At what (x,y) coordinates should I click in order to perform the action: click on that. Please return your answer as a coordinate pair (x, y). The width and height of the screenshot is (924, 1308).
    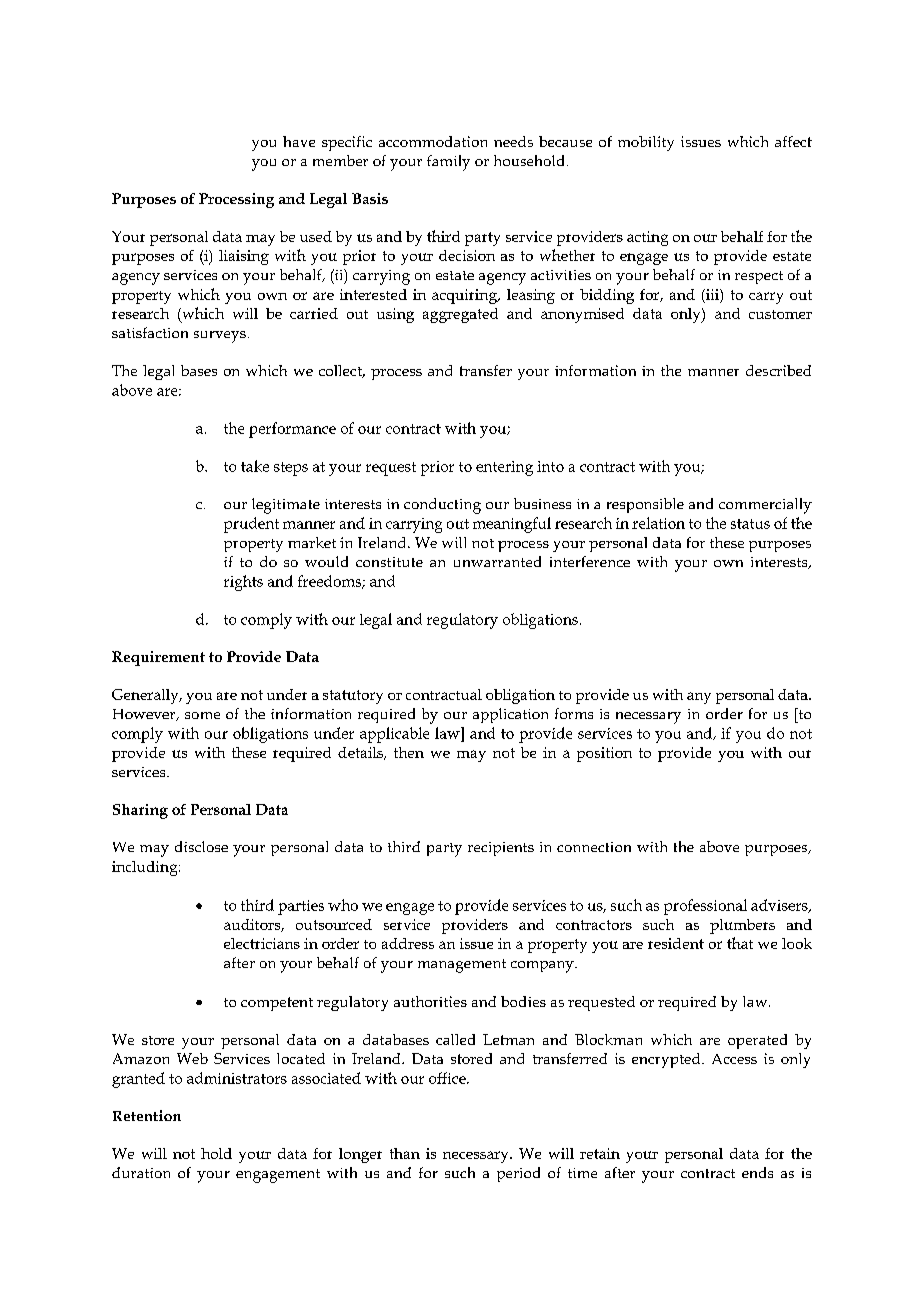
    Looking at the image, I should click on (740, 943).
